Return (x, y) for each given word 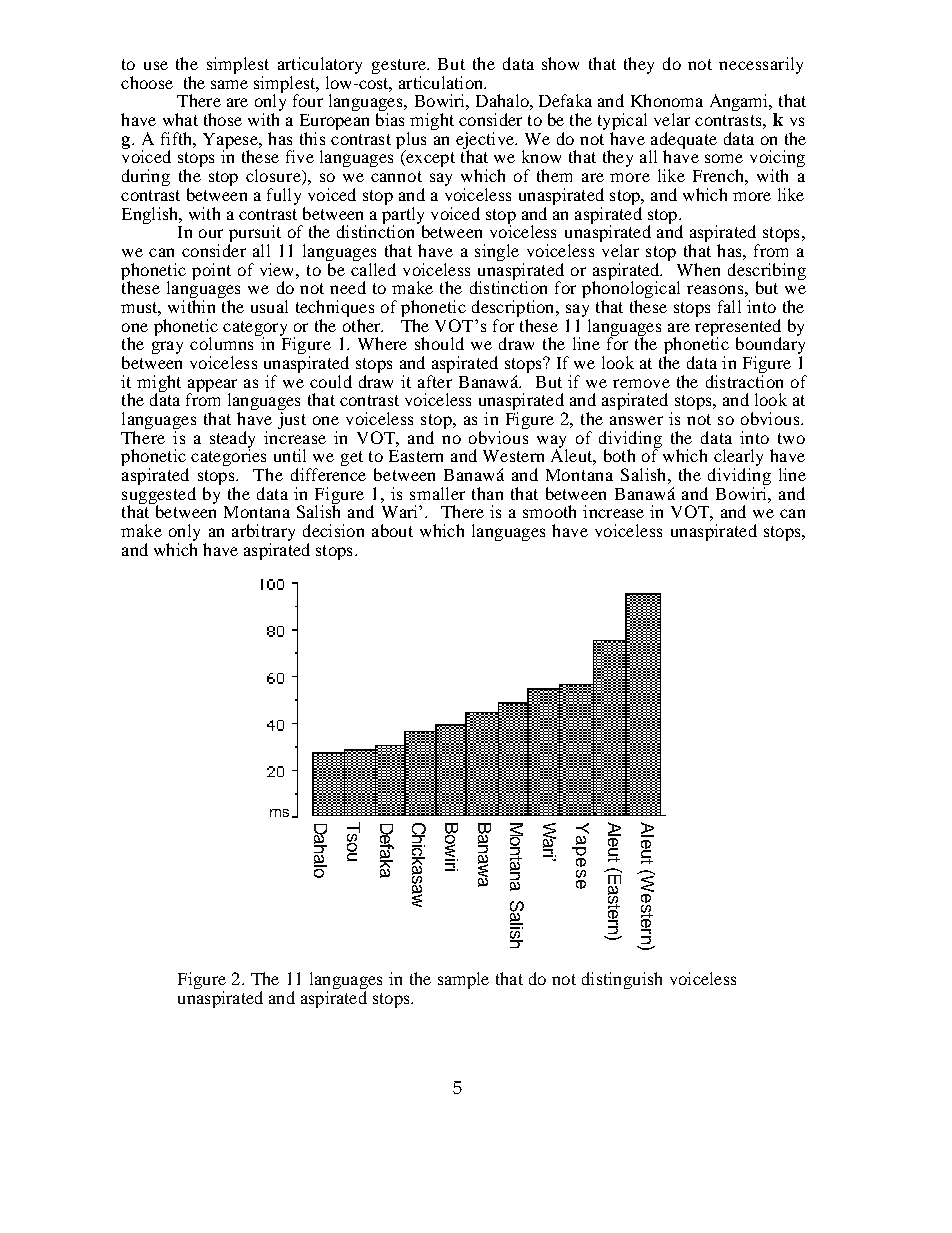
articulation (442, 82)
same (229, 84)
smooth (549, 511)
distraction (744, 380)
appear (212, 386)
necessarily (761, 65)
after (435, 380)
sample (463, 980)
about (392, 530)
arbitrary (263, 534)
